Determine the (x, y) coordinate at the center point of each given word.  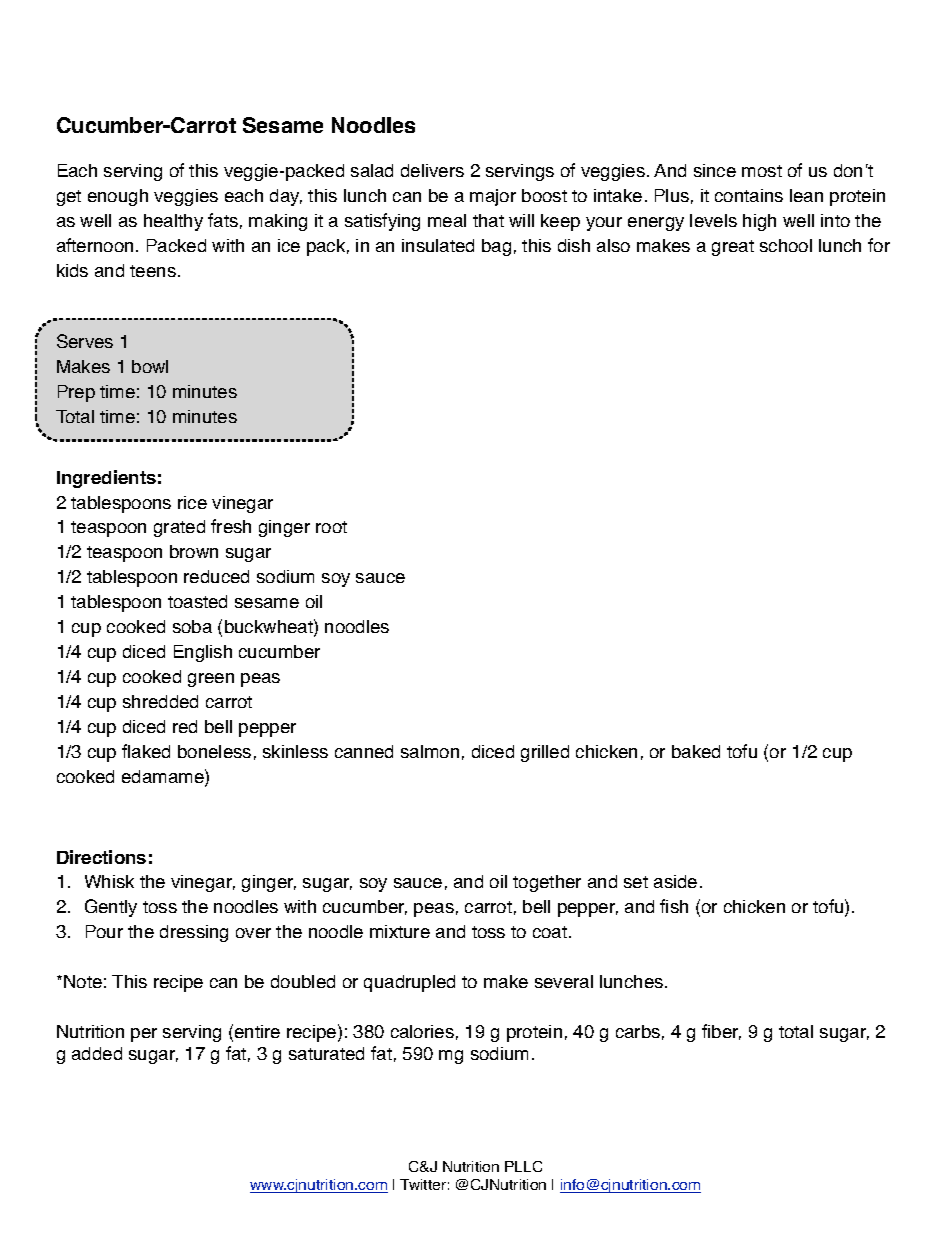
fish (674, 906)
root (331, 527)
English (203, 653)
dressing (194, 933)
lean (806, 195)
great (733, 248)
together (547, 883)
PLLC (523, 1166)
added (97, 1053)
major (493, 197)
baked (696, 751)
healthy (173, 222)
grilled (545, 753)
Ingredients (106, 479)
